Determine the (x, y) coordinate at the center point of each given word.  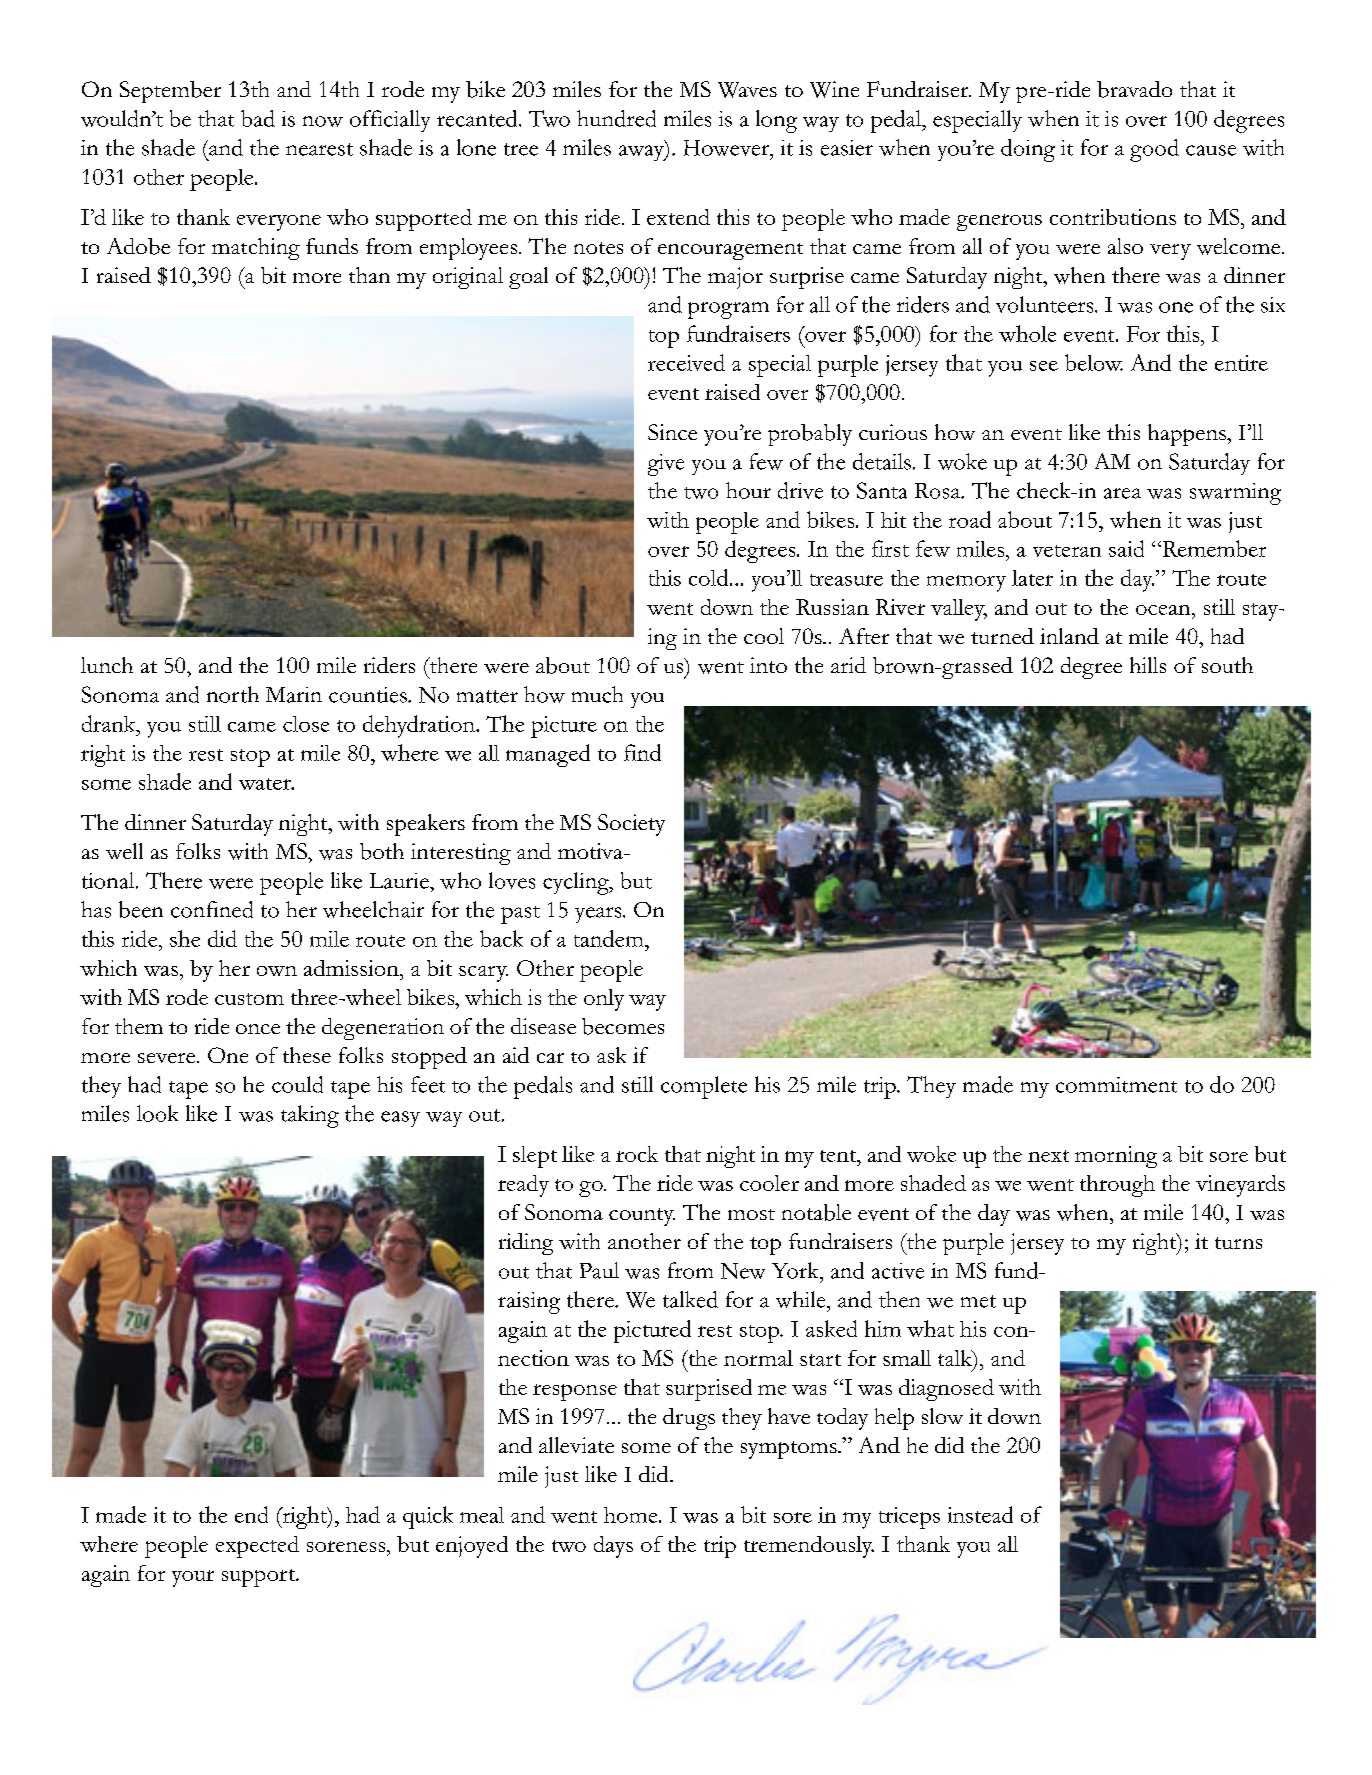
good (1154, 150)
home (632, 1515)
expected (257, 1547)
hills (1148, 665)
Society (631, 825)
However (728, 148)
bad (258, 118)
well (124, 851)
